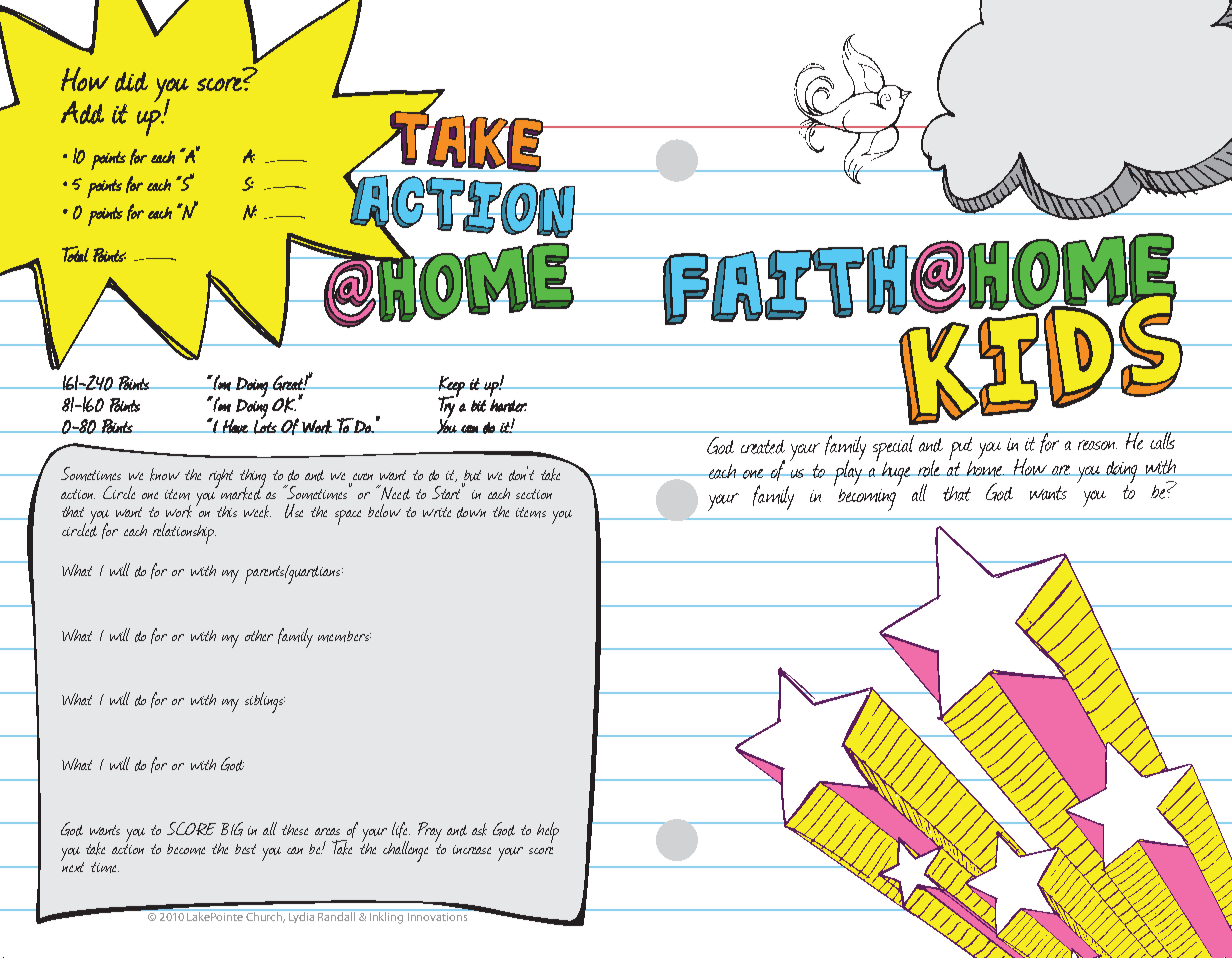 This screenshot has width=1232, height=958. What do you see at coordinates (471, 512) in the screenshot?
I see `down` at bounding box center [471, 512].
